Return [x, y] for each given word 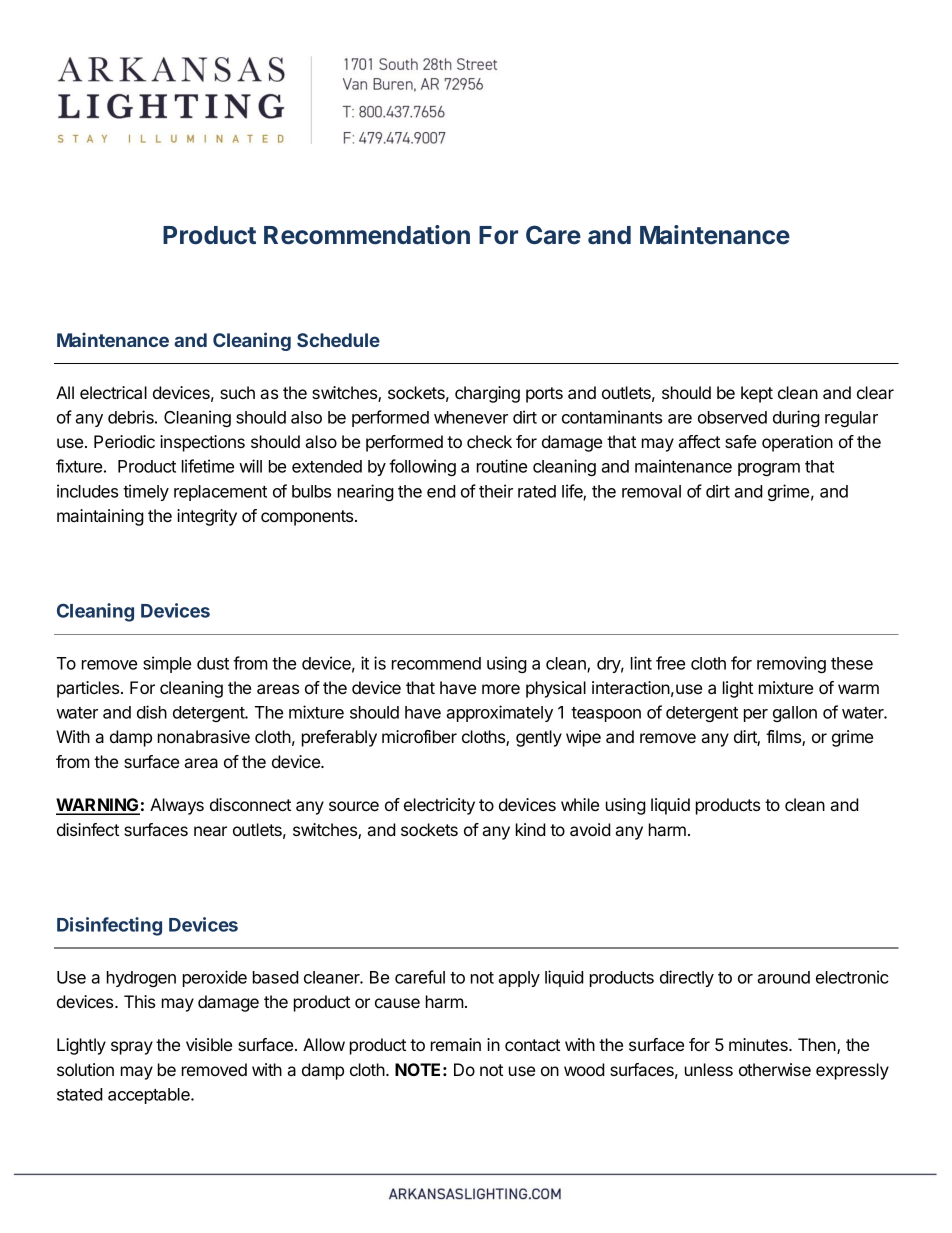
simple [167, 664]
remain [456, 1044]
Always [177, 806]
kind [531, 829]
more [501, 689]
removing [791, 664]
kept [757, 394]
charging [487, 394]
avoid [590, 829]
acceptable [150, 1096]
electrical [113, 392]
